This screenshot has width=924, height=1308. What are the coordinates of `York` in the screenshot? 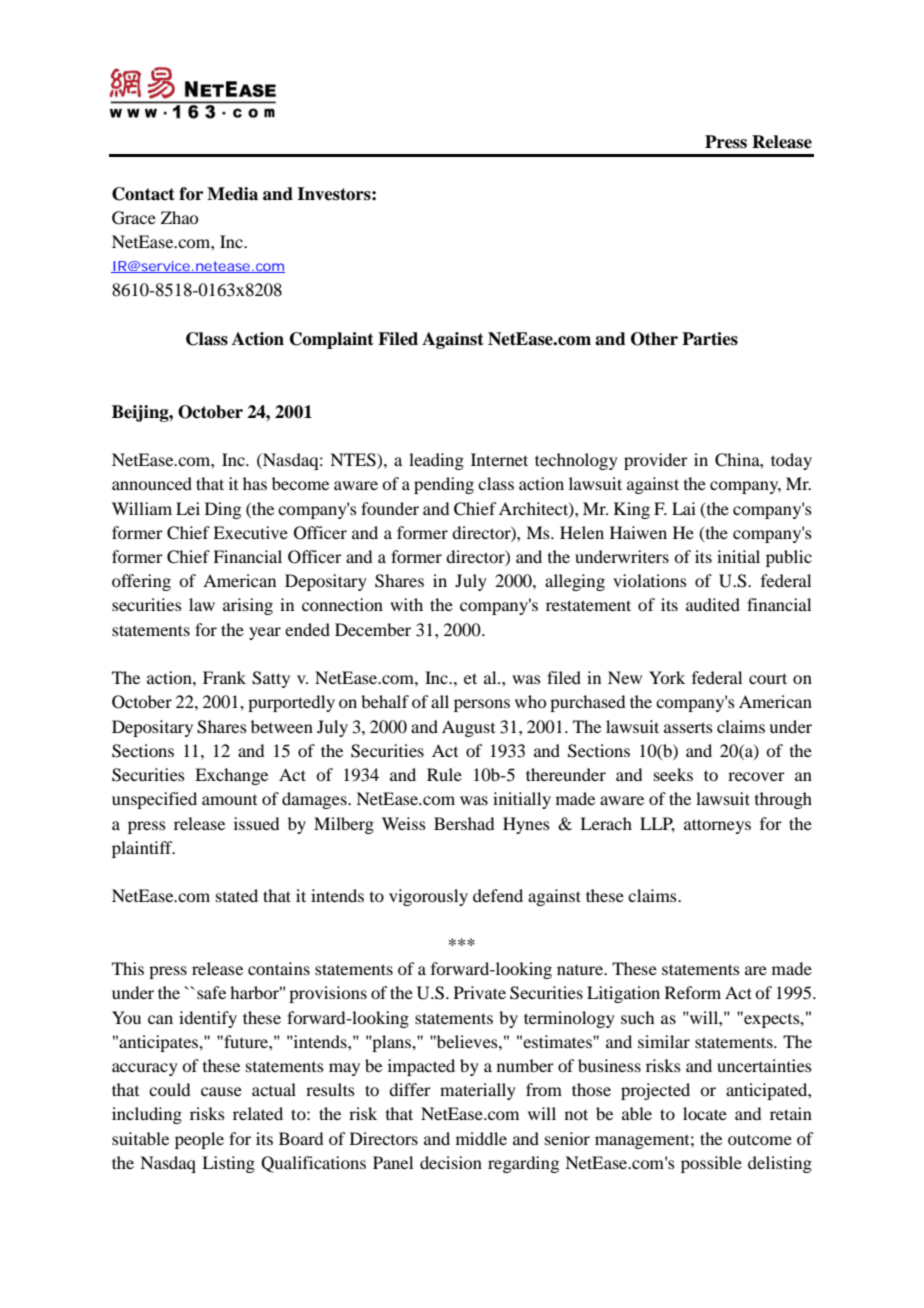 It's located at (667, 677).
